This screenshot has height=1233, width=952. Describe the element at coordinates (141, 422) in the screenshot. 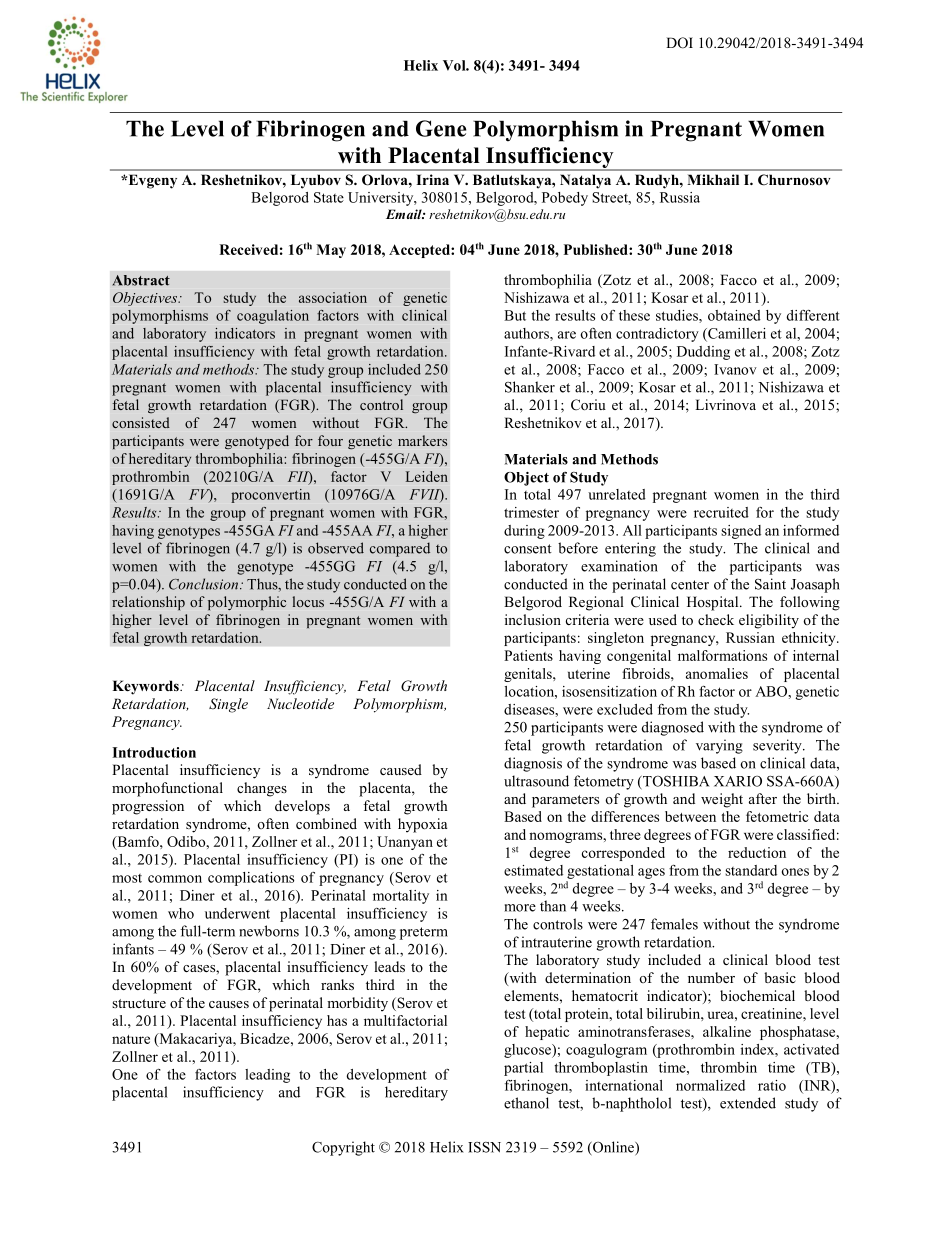

I see `consisted` at that location.
